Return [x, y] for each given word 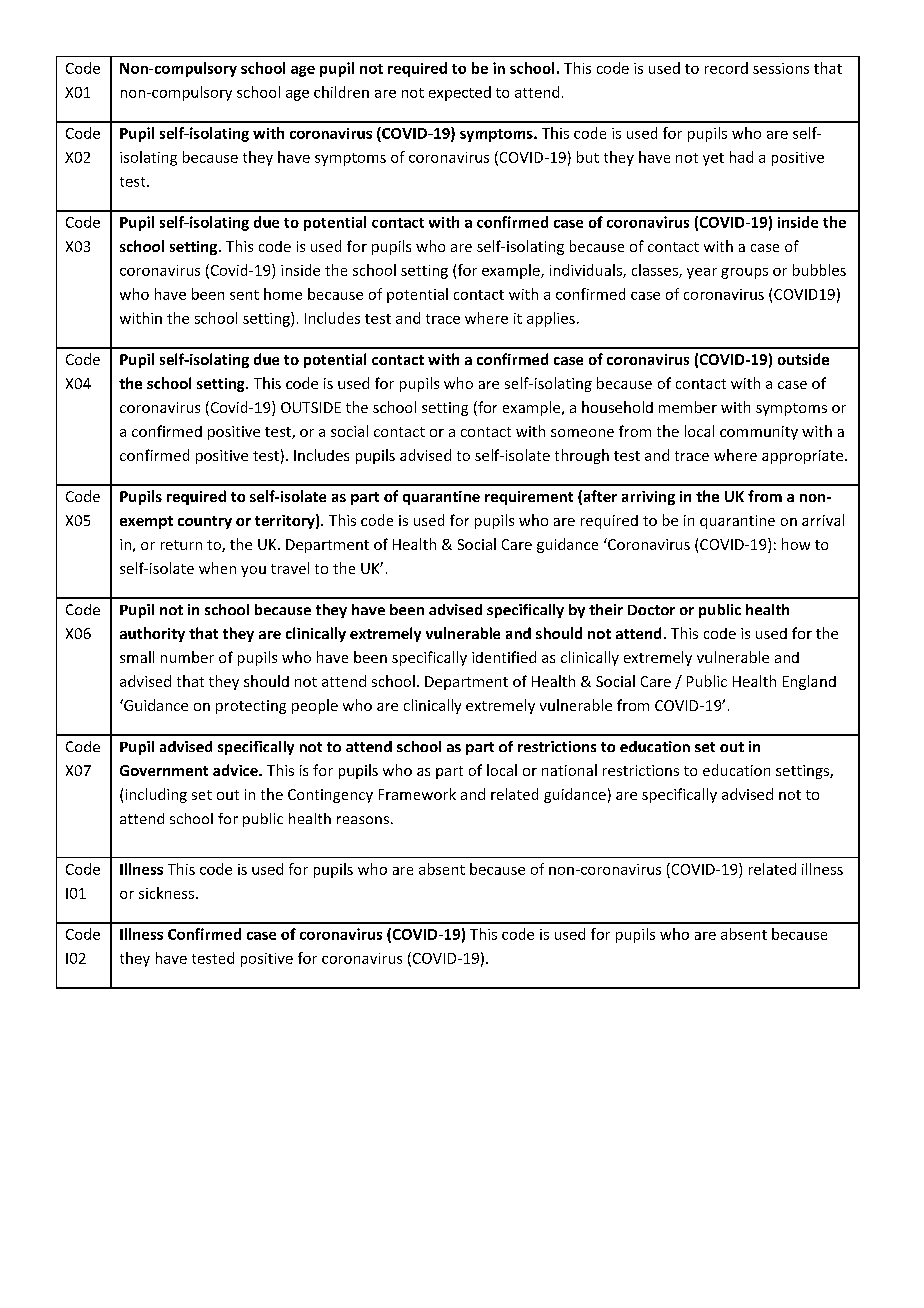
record [726, 68]
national [569, 770]
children [341, 92]
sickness [166, 893]
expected [460, 93]
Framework [417, 794]
